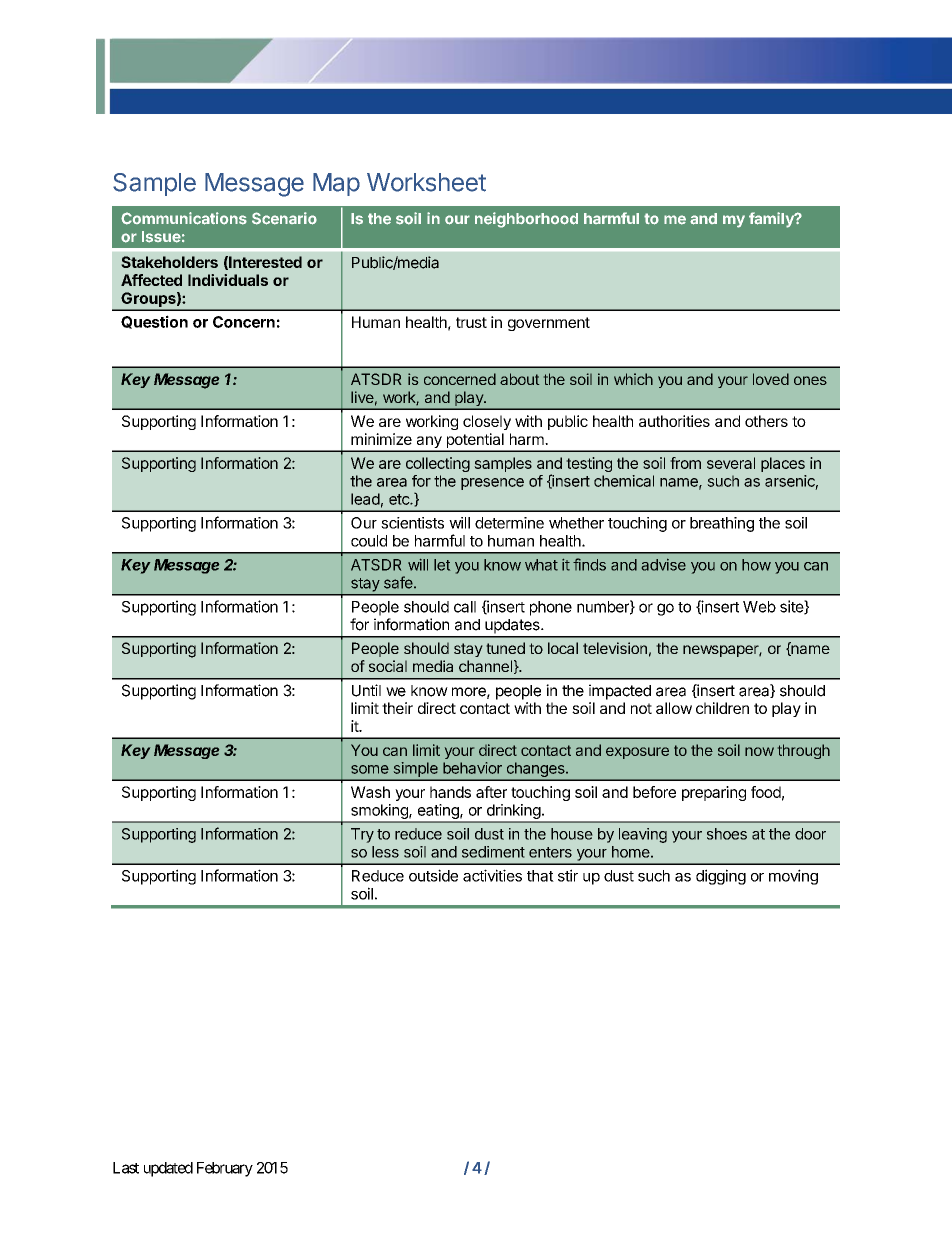 This screenshot has height=1233, width=952. Describe the element at coordinates (485, 666) in the screenshot. I see `channel` at that location.
